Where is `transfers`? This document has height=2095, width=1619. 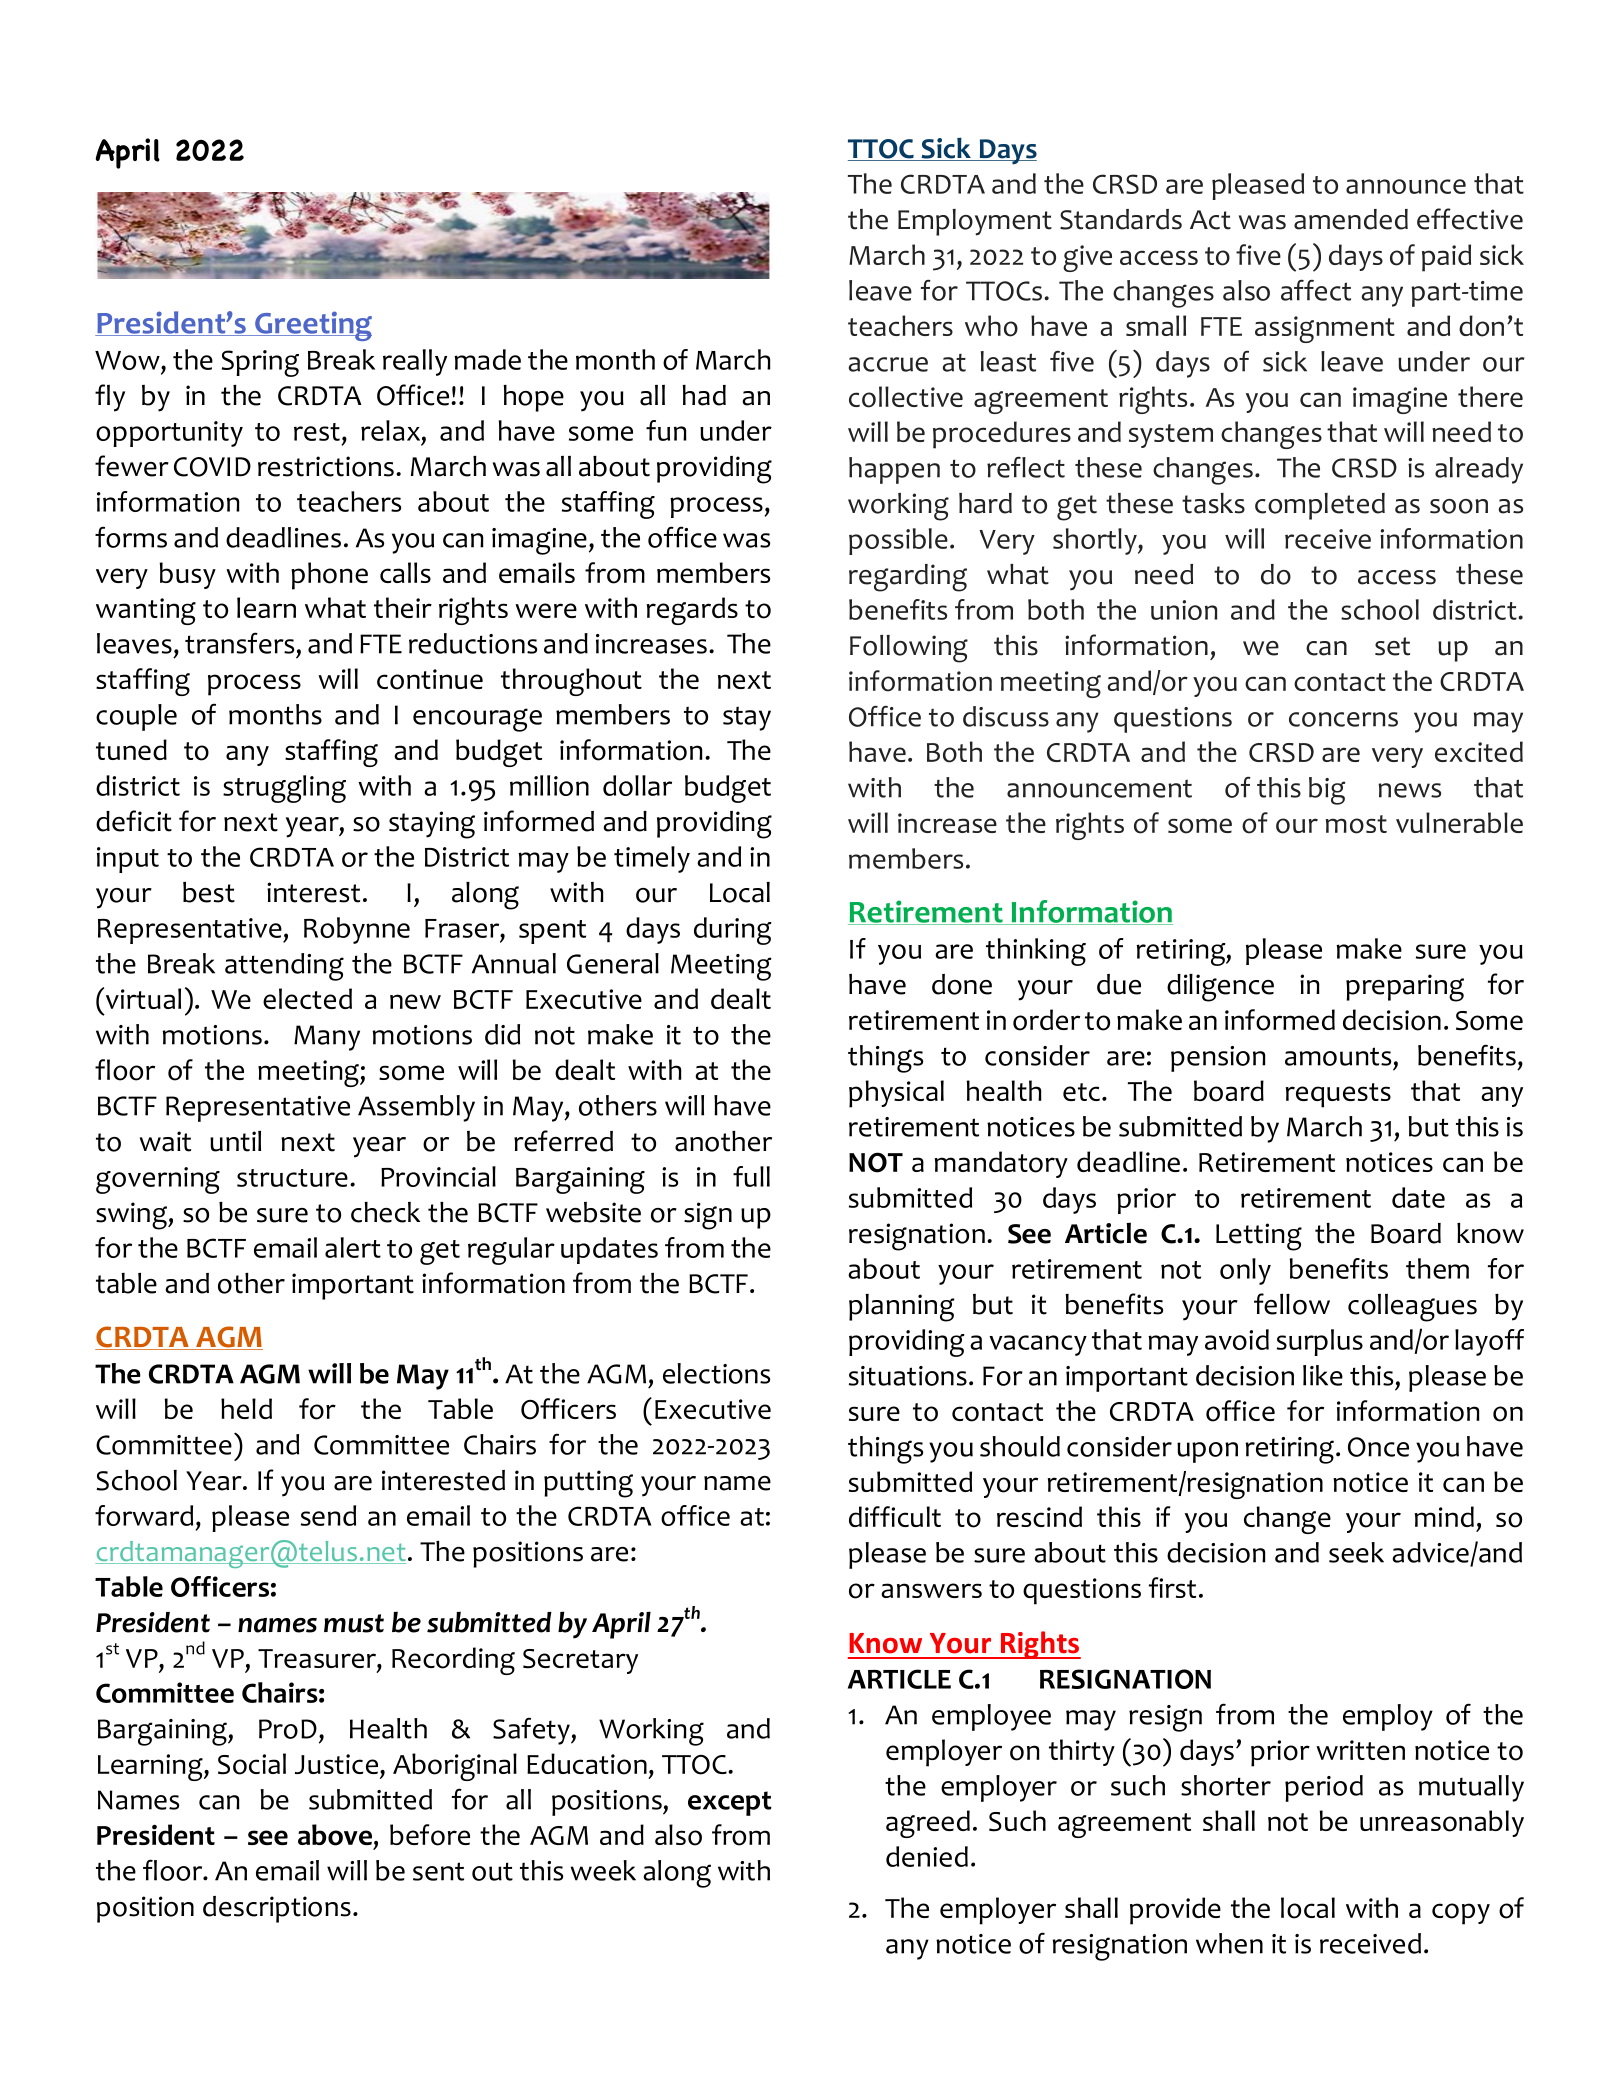
transfers is located at coordinates (239, 643).
